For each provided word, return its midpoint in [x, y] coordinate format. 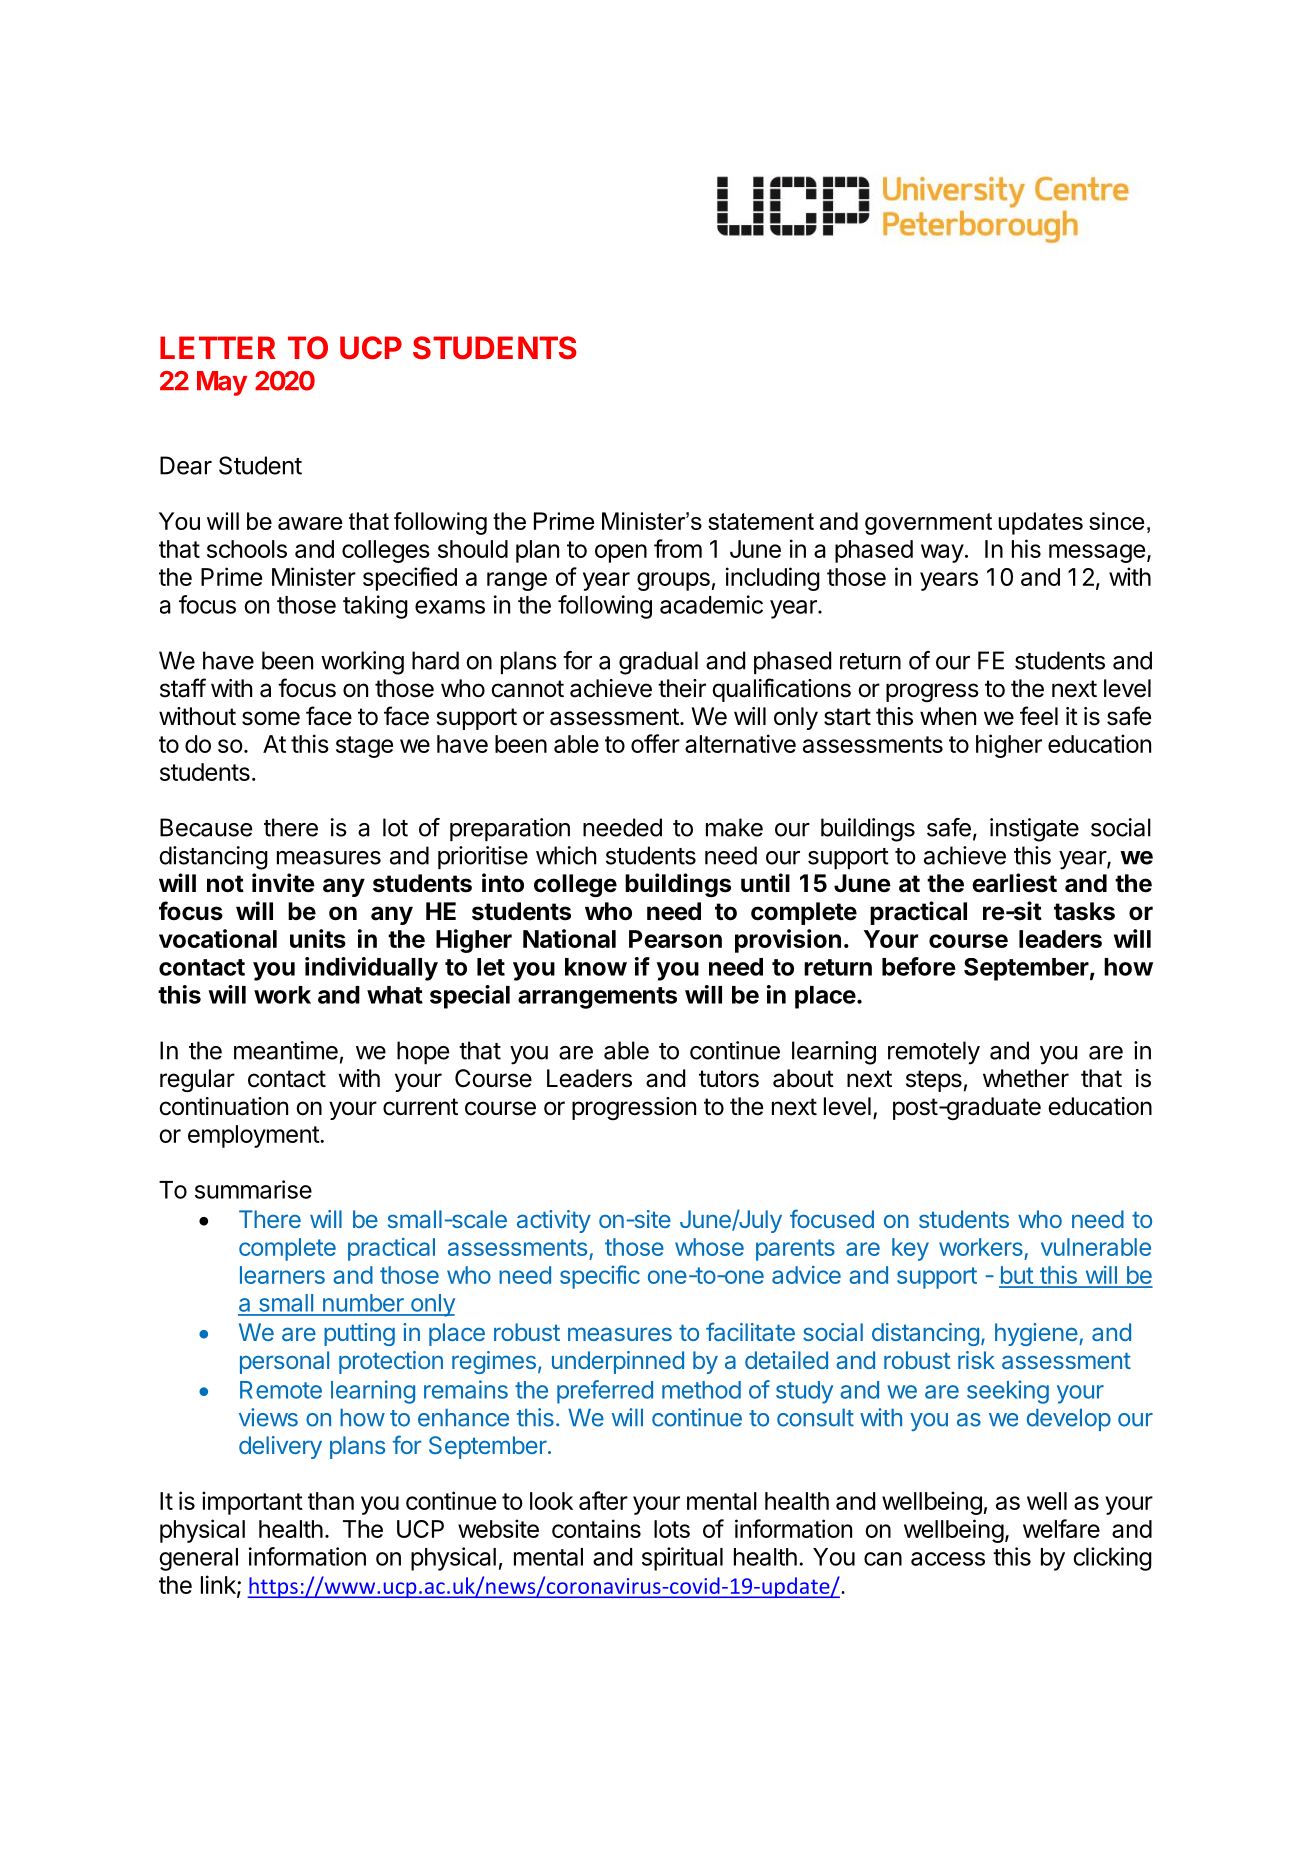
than [331, 1501]
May [222, 383]
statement [761, 521]
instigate [1034, 830]
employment [254, 1136]
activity [554, 1221]
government [928, 524]
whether [1026, 1078]
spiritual [682, 1559]
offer [655, 743]
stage [364, 747]
